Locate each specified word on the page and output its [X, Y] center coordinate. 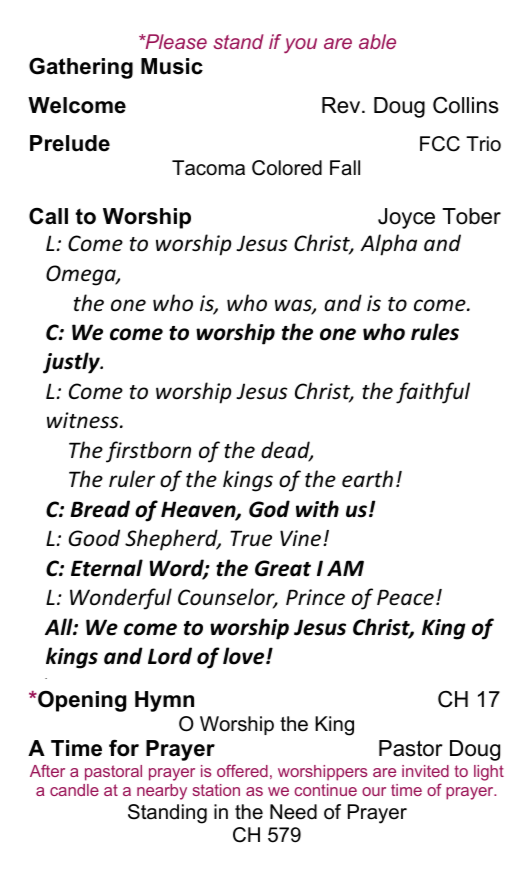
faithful [433, 393]
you [300, 45]
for [124, 748]
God [269, 509]
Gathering [81, 68]
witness [84, 420]
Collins [466, 105]
